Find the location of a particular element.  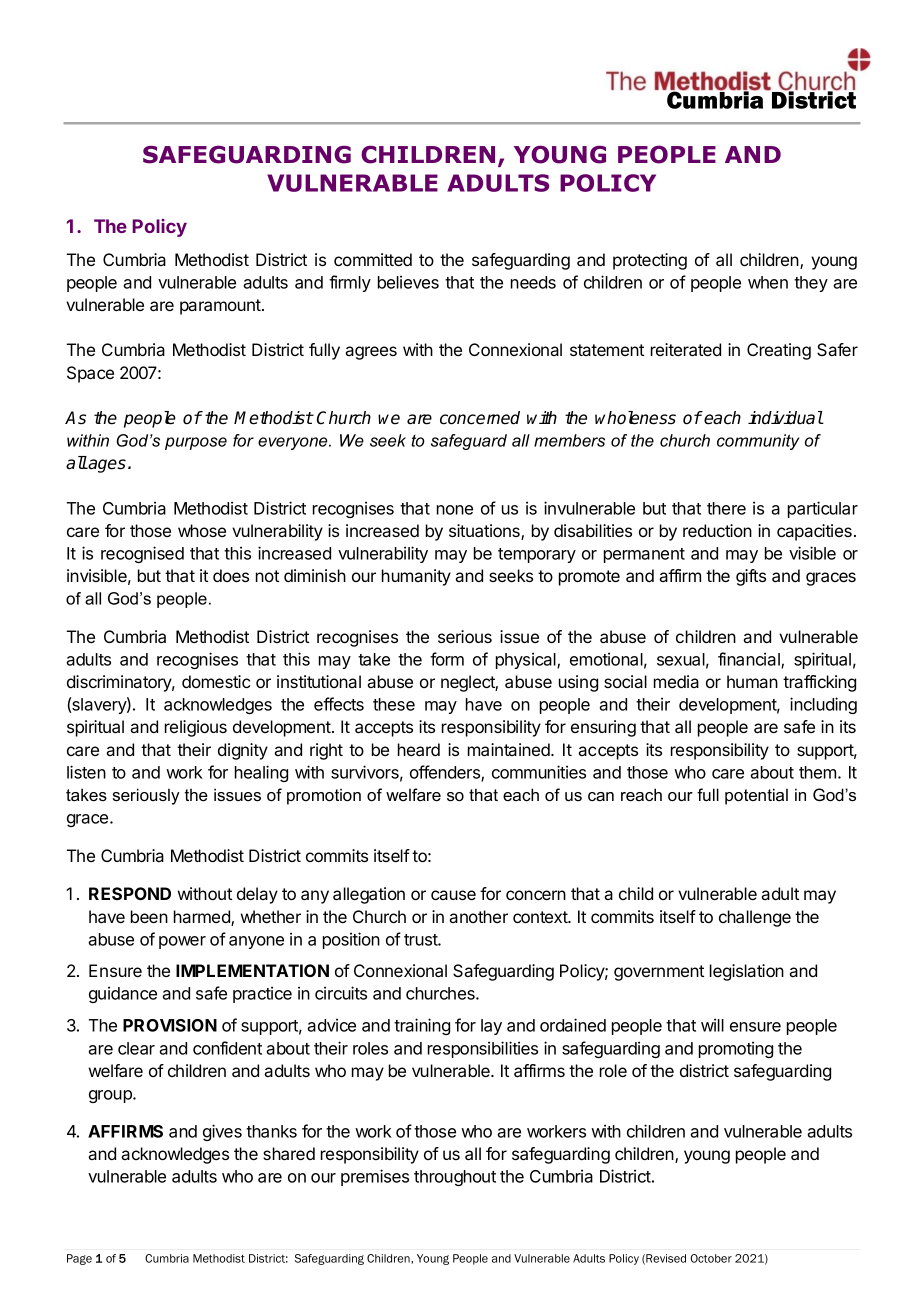

religious is located at coordinates (196, 728).
